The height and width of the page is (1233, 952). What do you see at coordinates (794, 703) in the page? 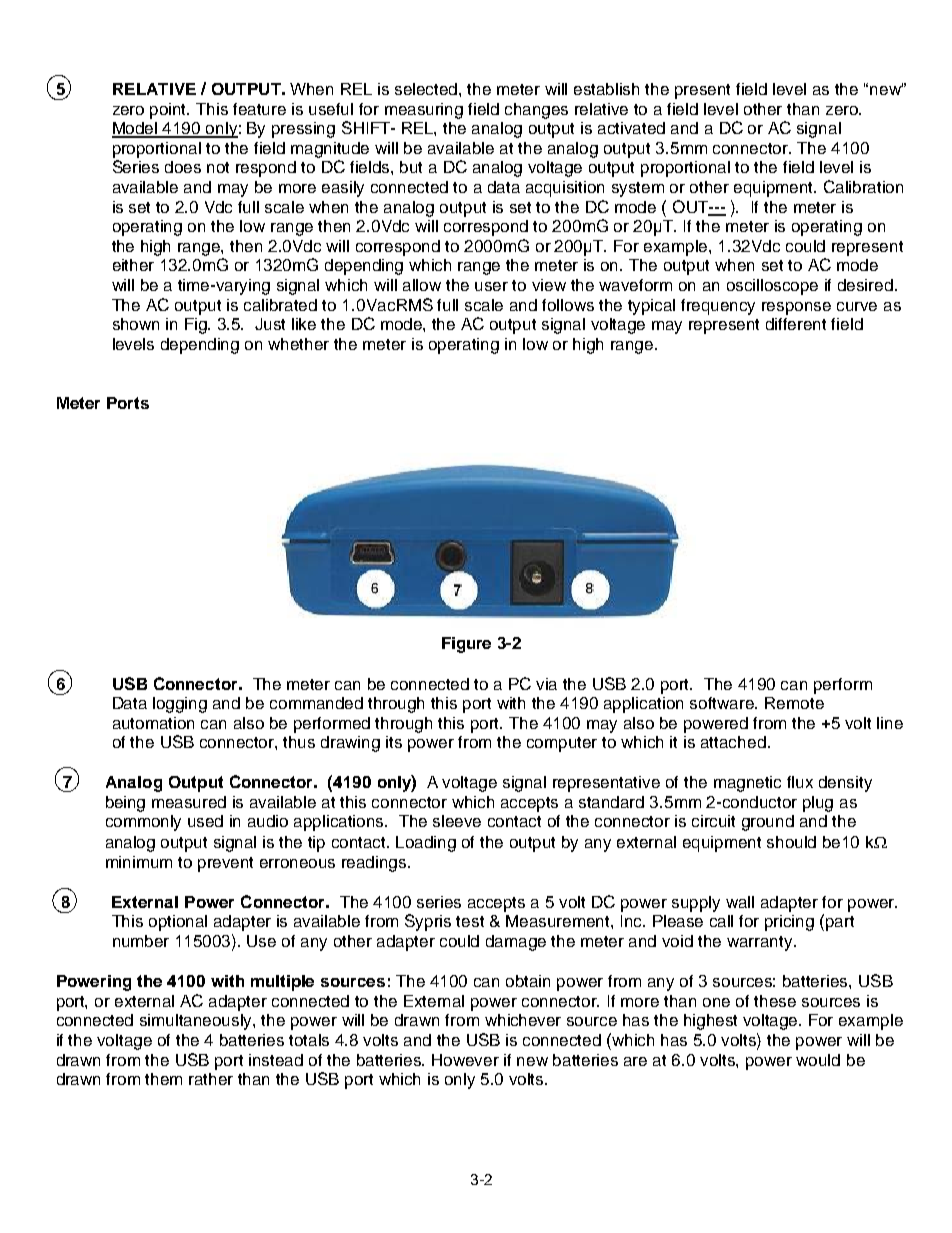
I see `Remote` at bounding box center [794, 703].
